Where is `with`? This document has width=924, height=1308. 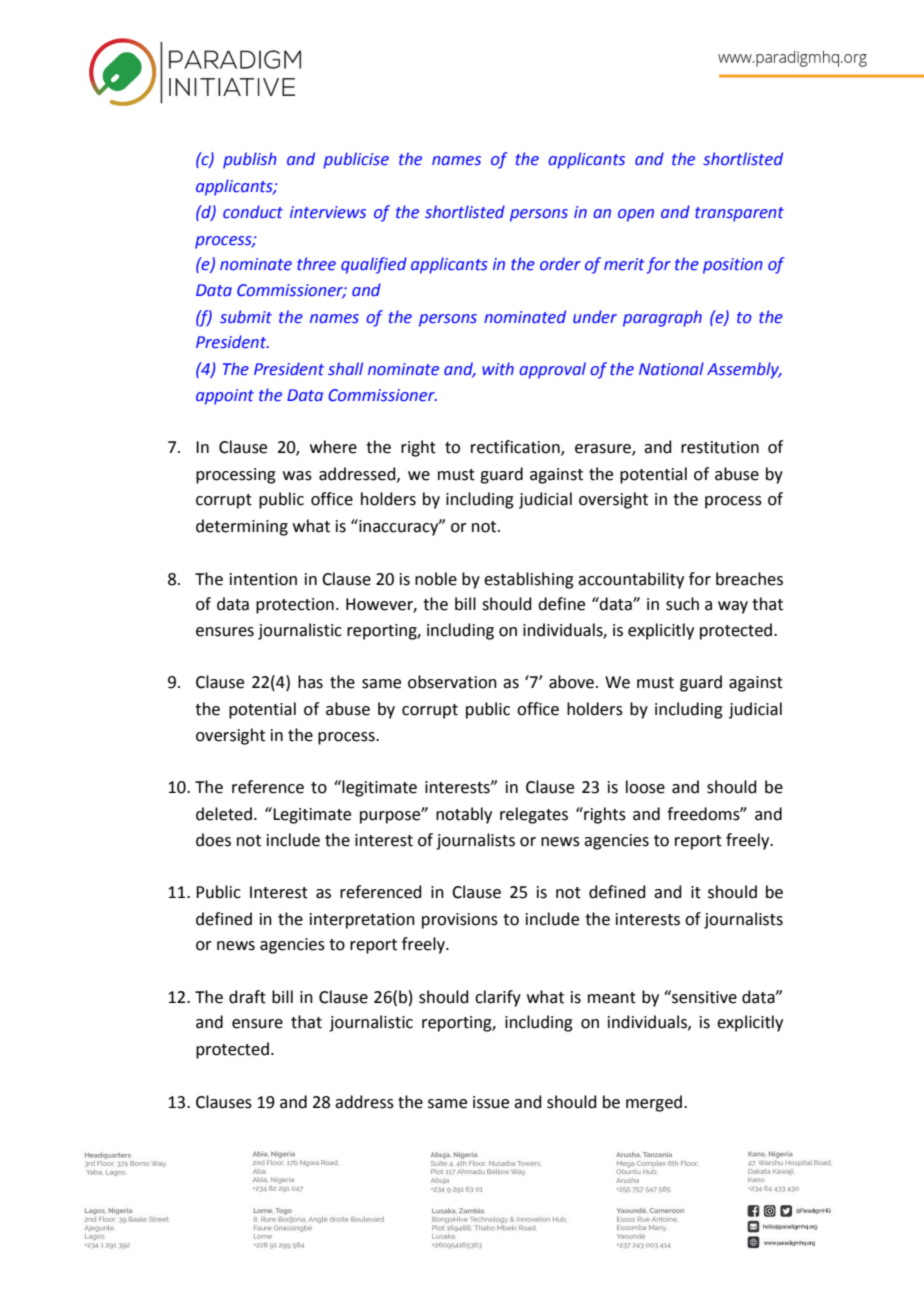 with is located at coordinates (498, 369).
